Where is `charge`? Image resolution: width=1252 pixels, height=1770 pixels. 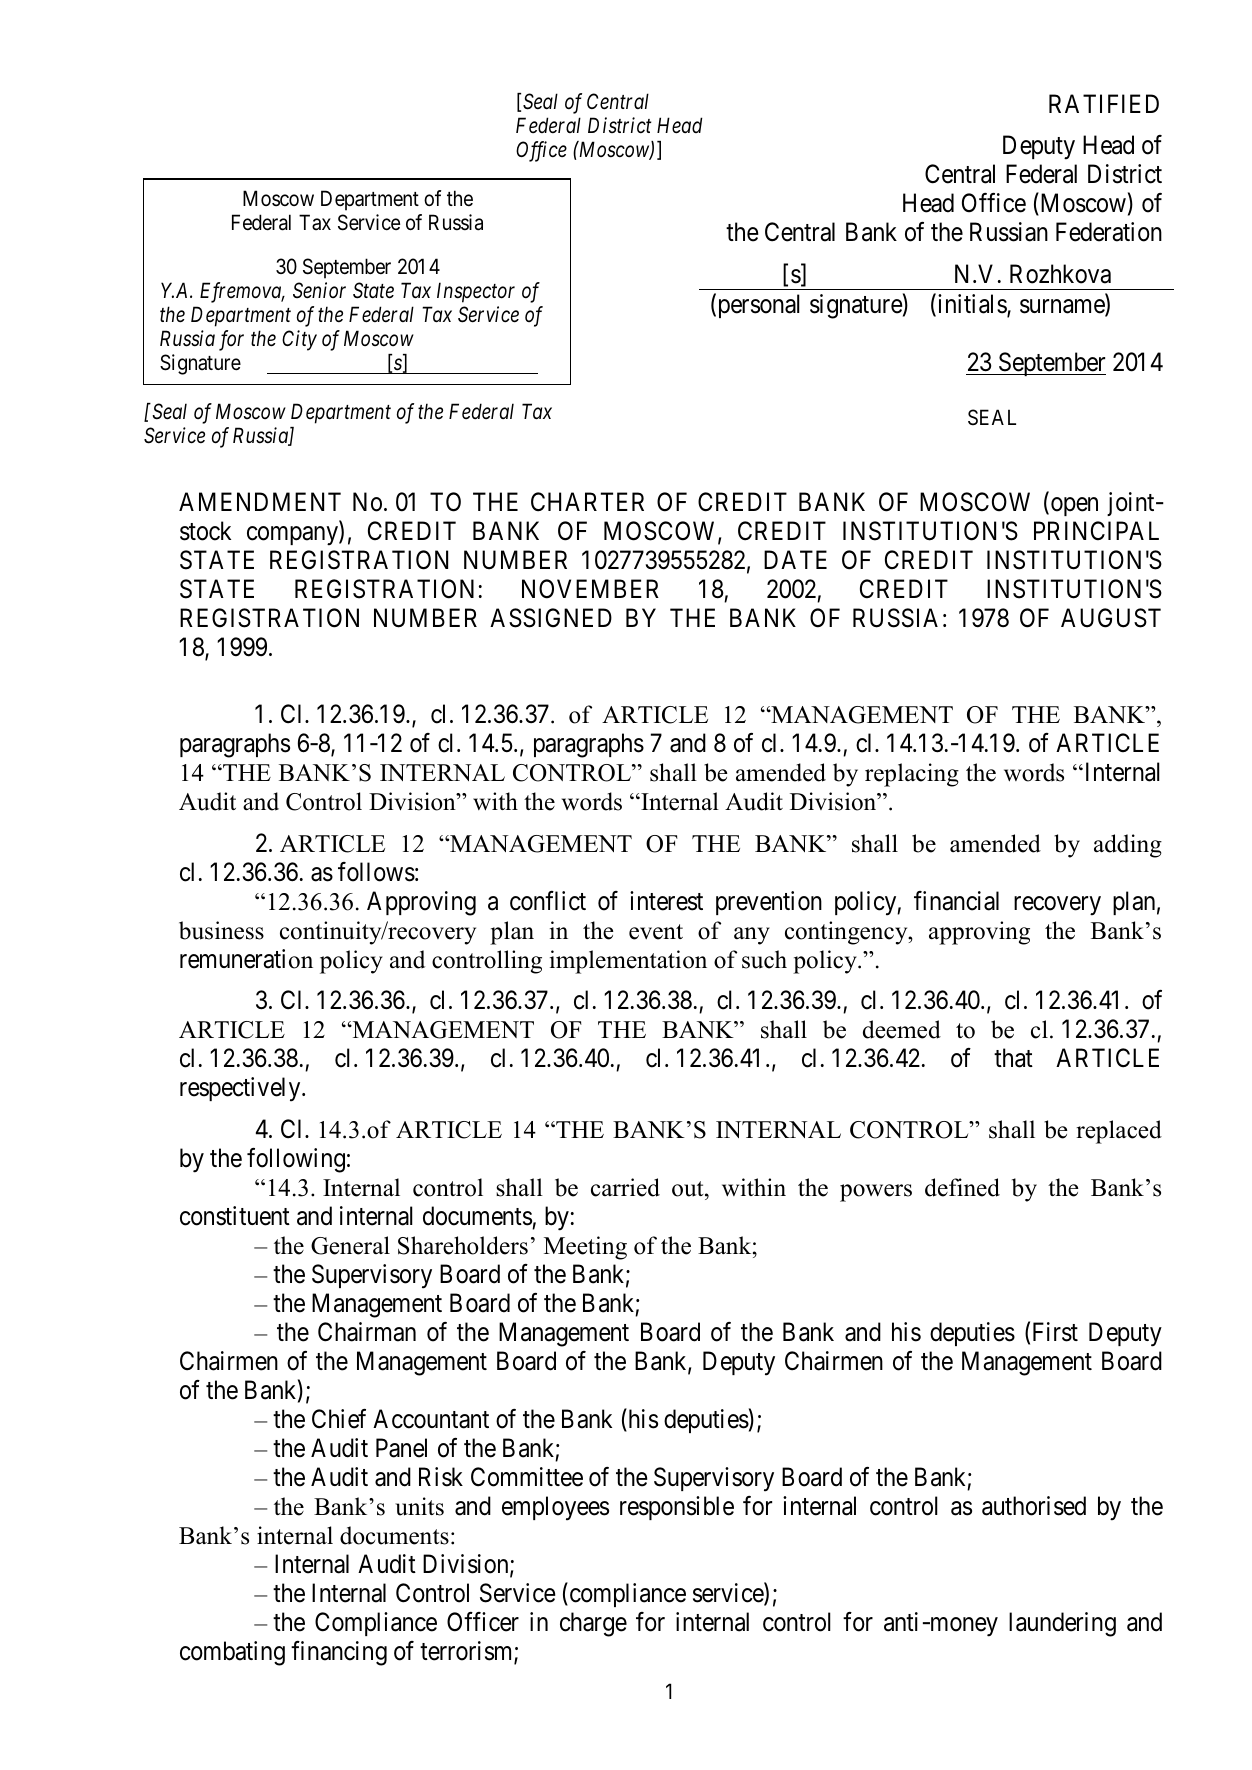
charge is located at coordinates (593, 1624).
